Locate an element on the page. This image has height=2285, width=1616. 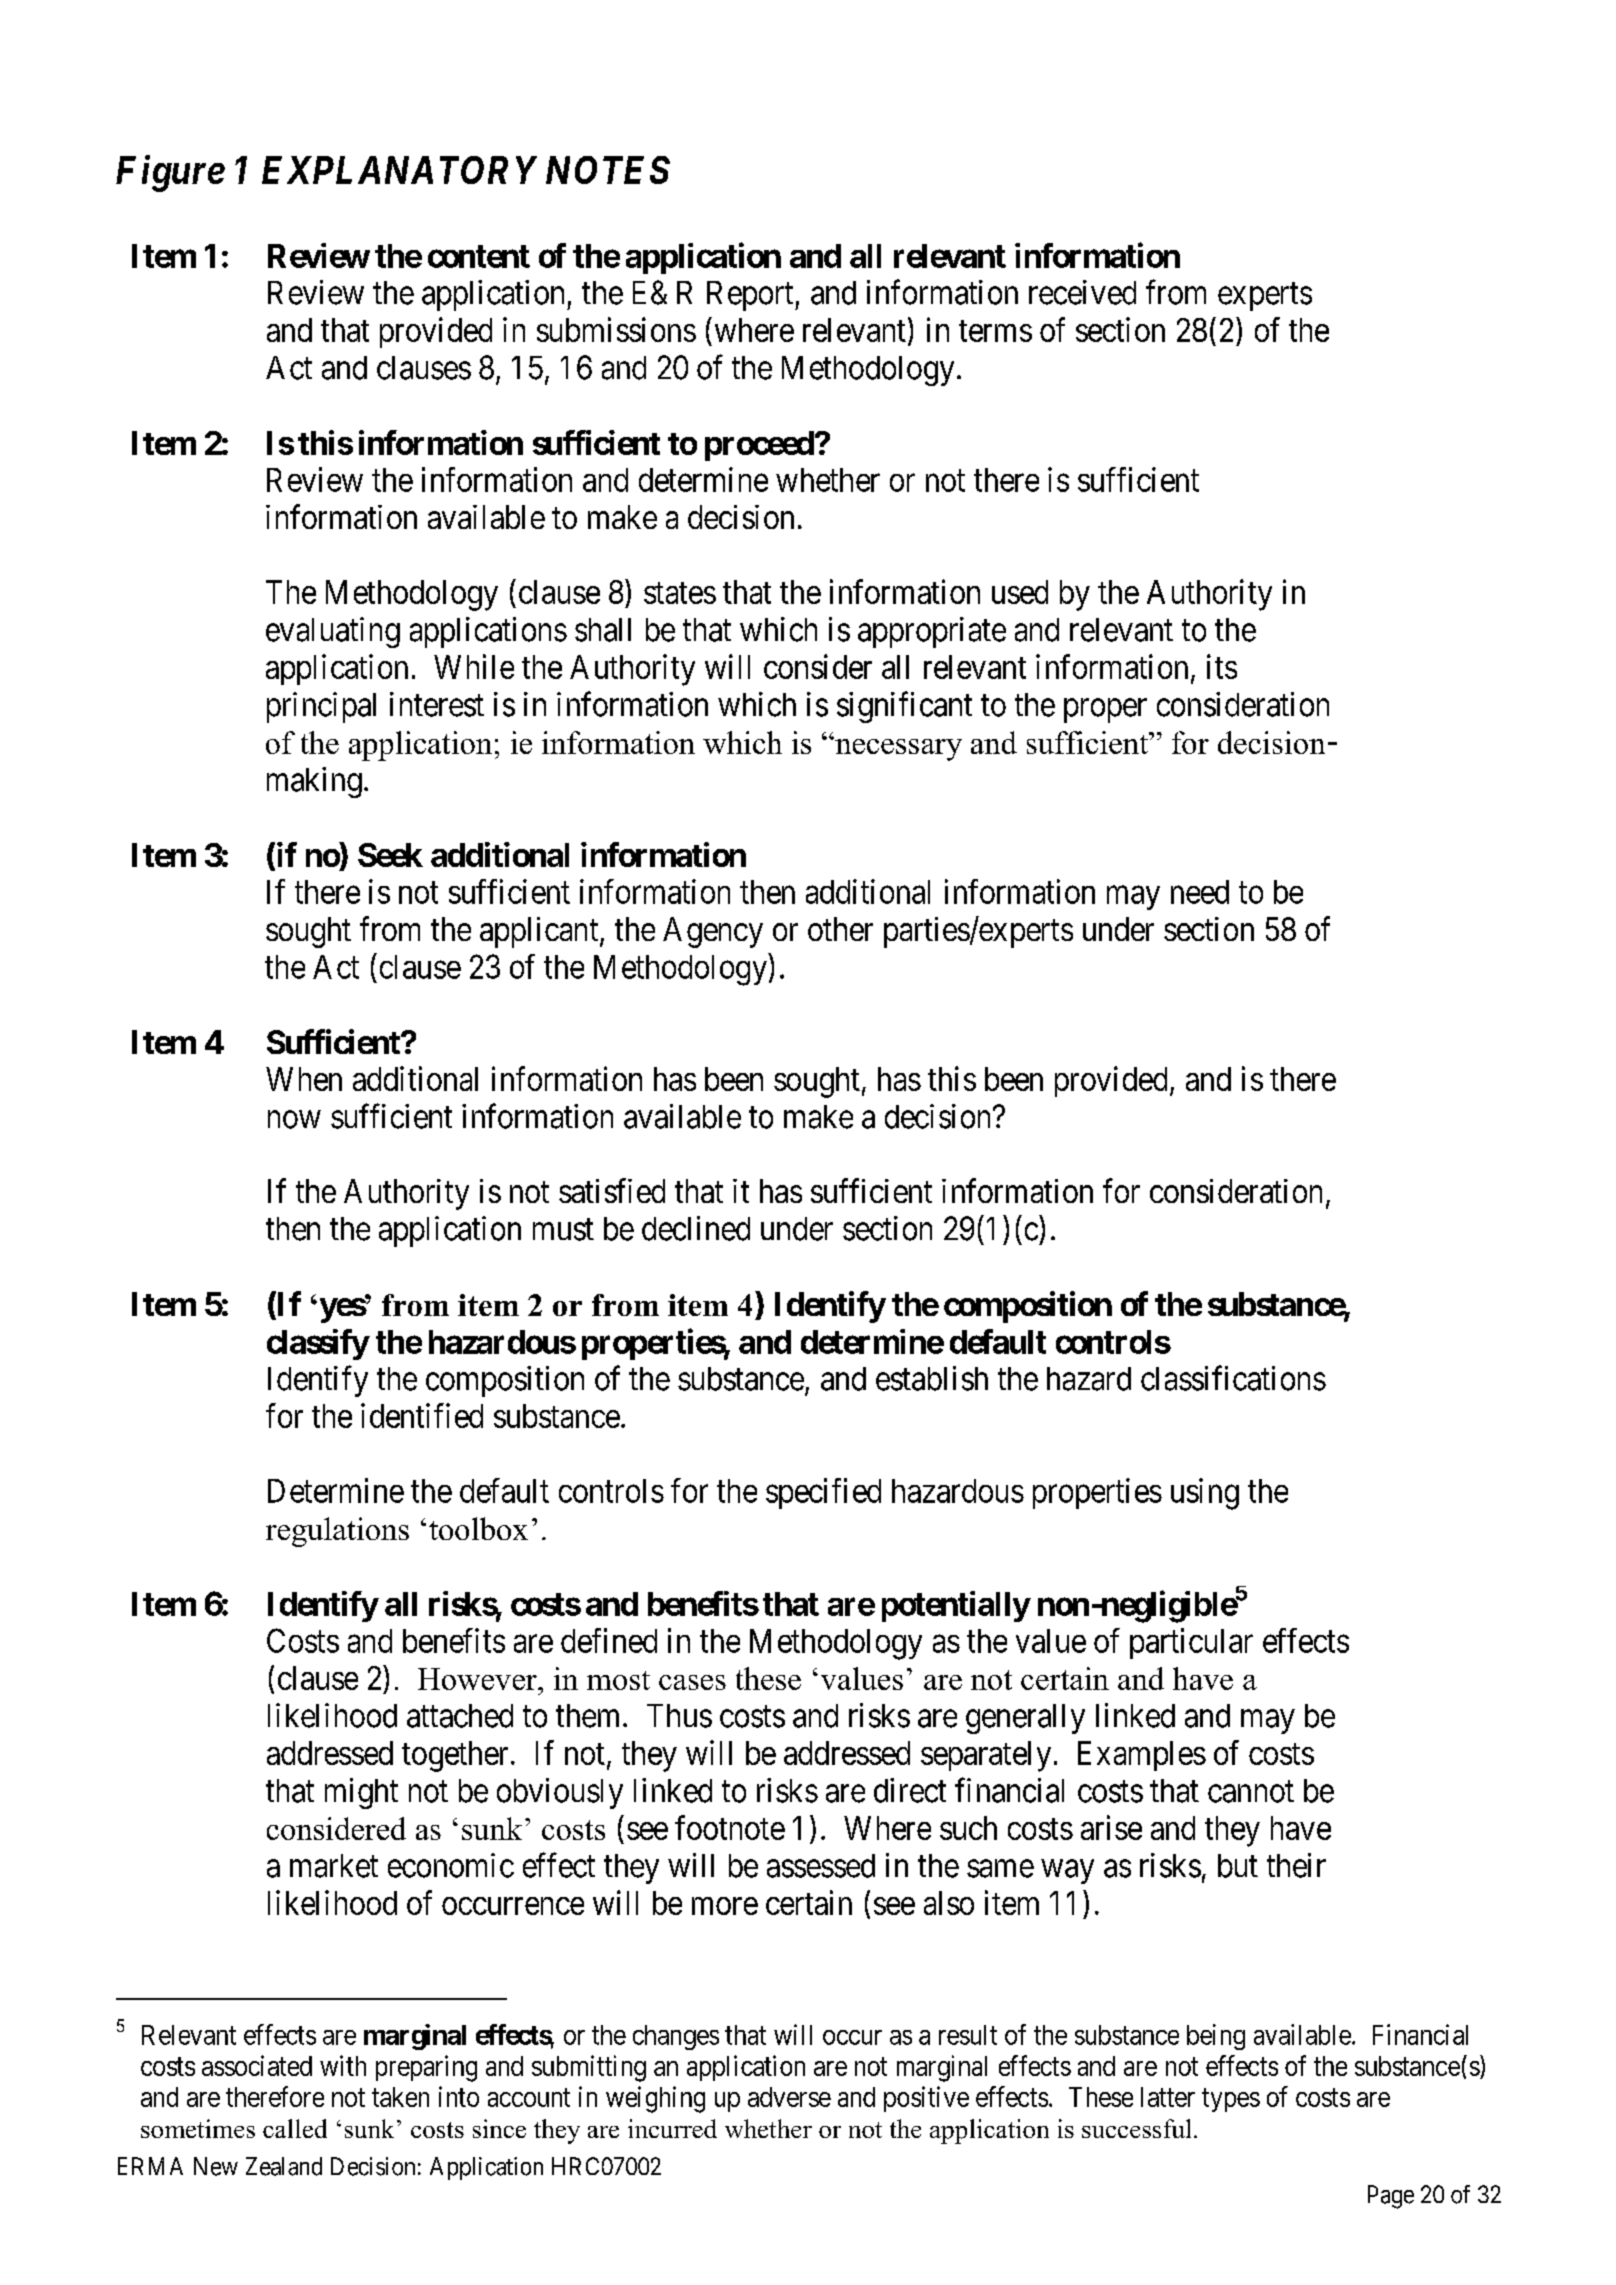
Report is located at coordinates (751, 296).
